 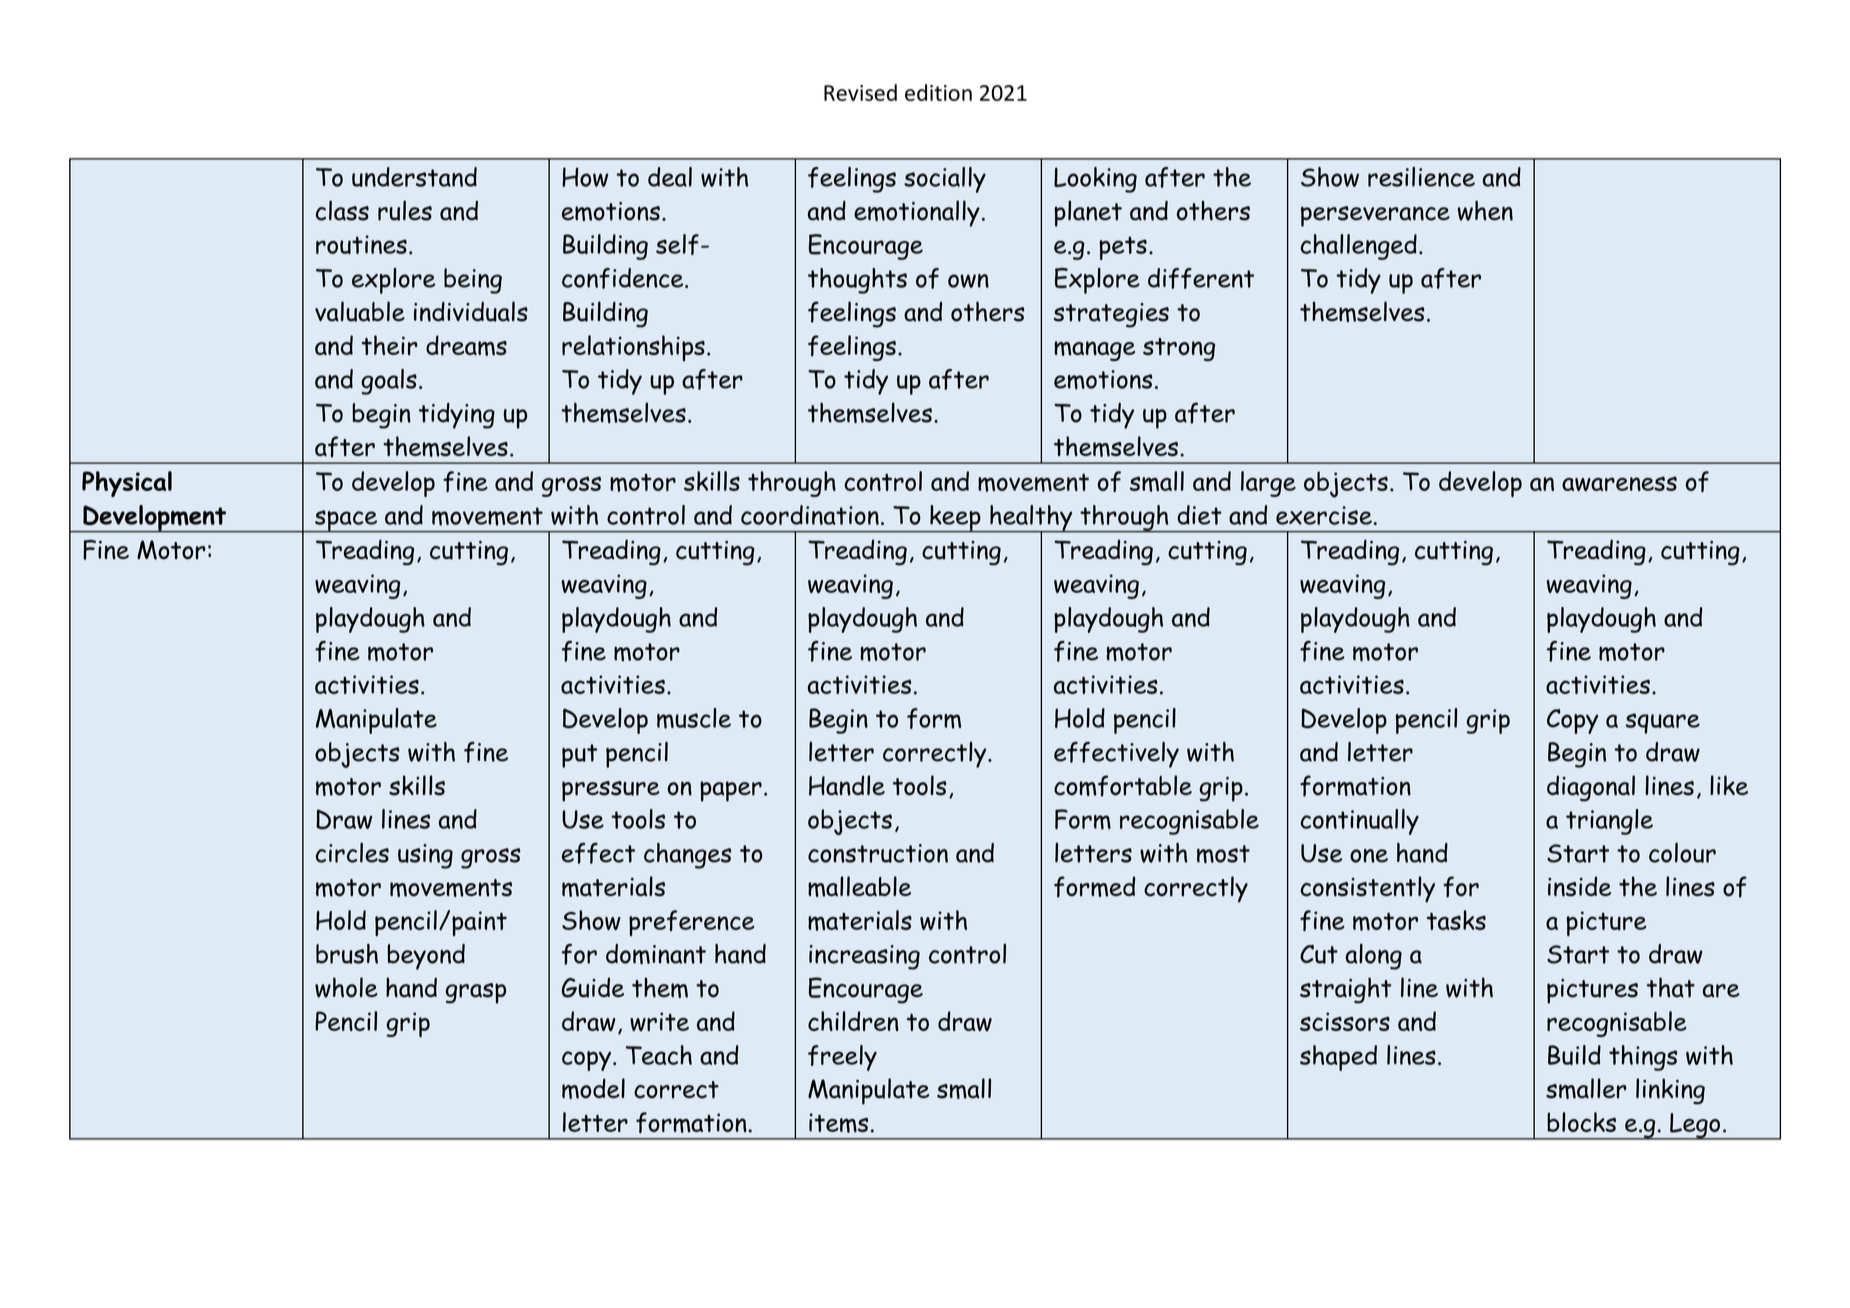 What do you see at coordinates (955, 519) in the screenshot?
I see `keep` at bounding box center [955, 519].
